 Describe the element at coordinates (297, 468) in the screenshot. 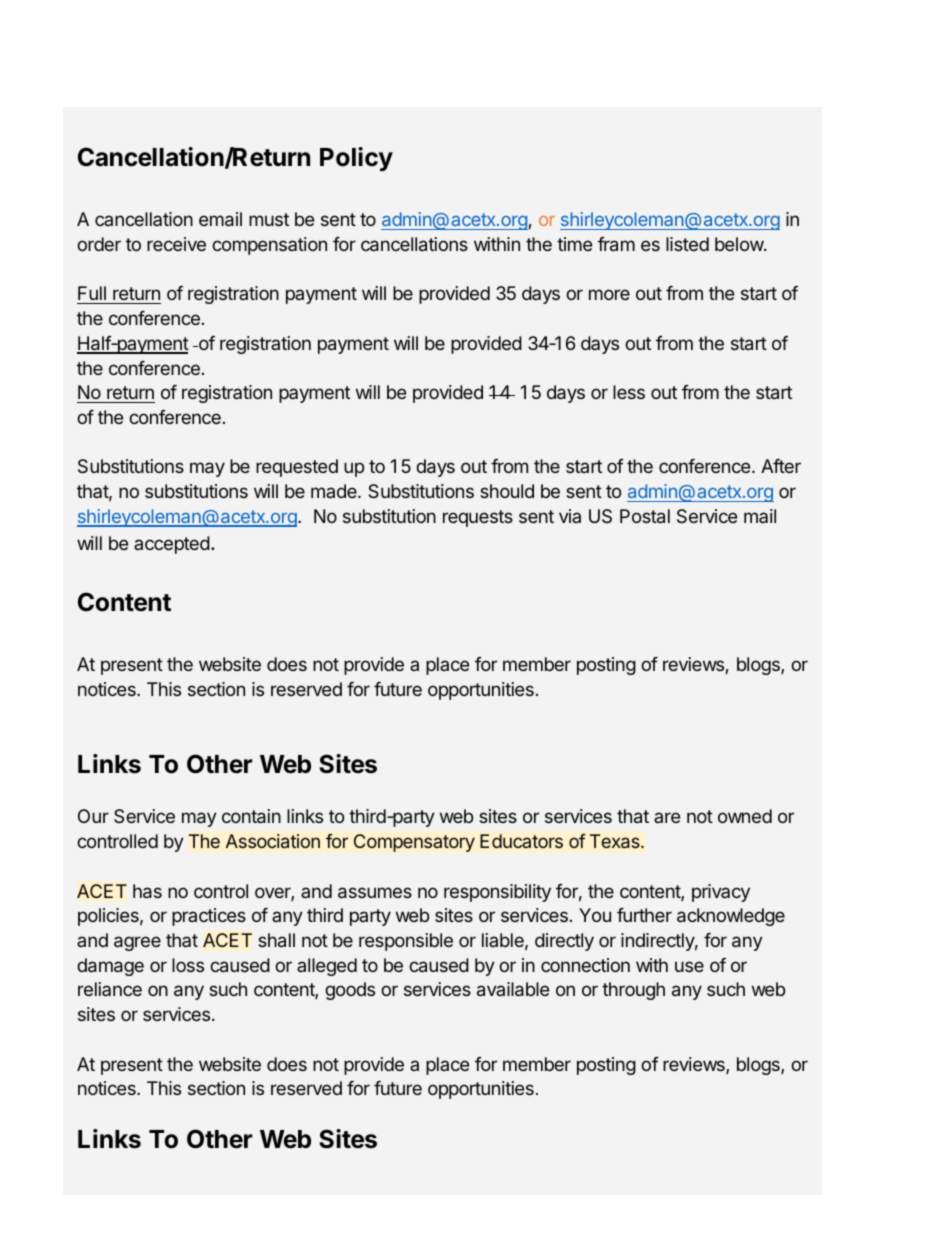

I see `requested` at that location.
